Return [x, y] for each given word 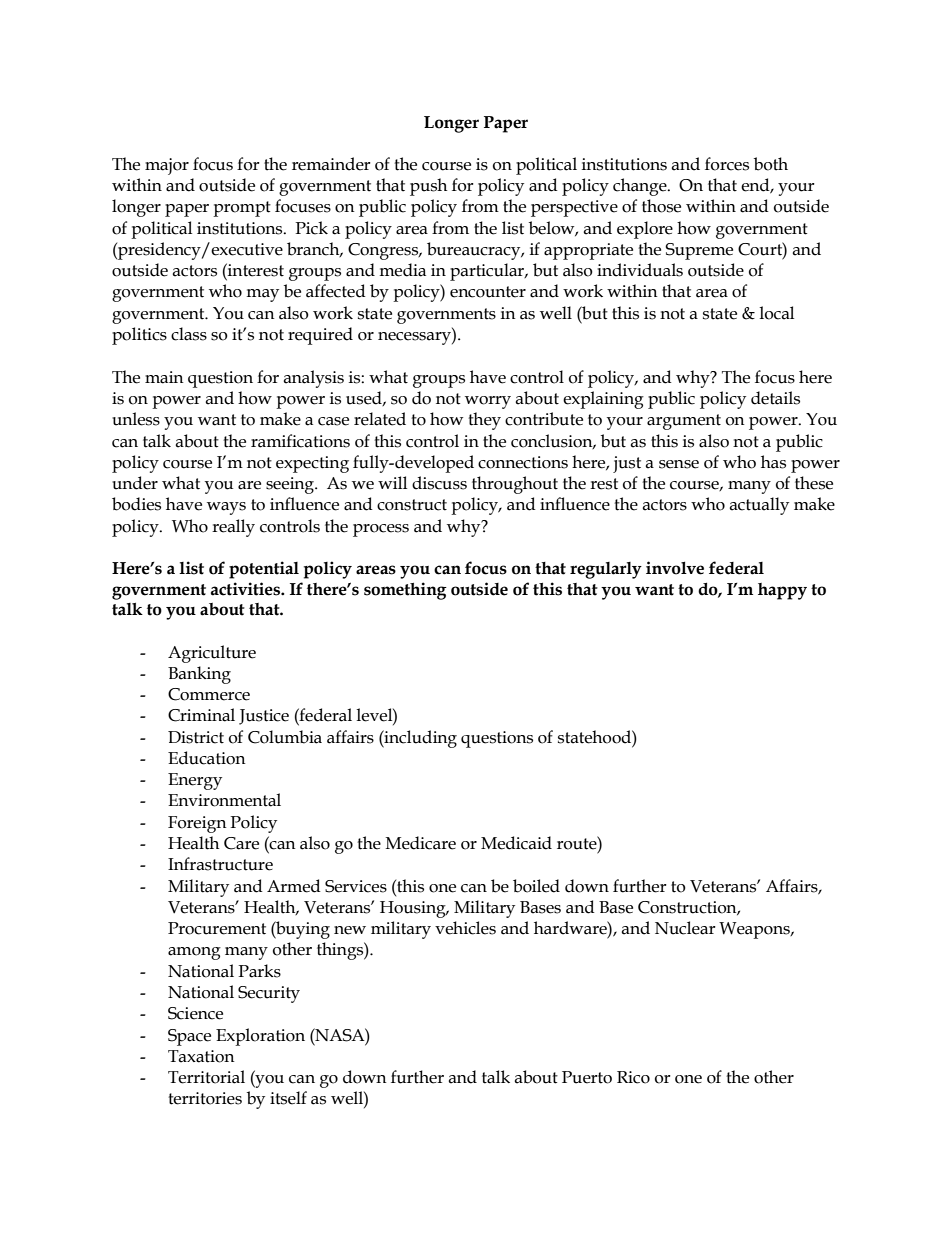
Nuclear [685, 928]
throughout [515, 485]
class [189, 334]
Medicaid [516, 843]
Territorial [206, 1077]
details [775, 398]
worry [488, 402]
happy [782, 591]
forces [727, 164]
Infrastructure [220, 864]
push [428, 187]
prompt [242, 209]
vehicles [465, 928]
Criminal [201, 715]
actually [759, 506]
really [233, 528]
